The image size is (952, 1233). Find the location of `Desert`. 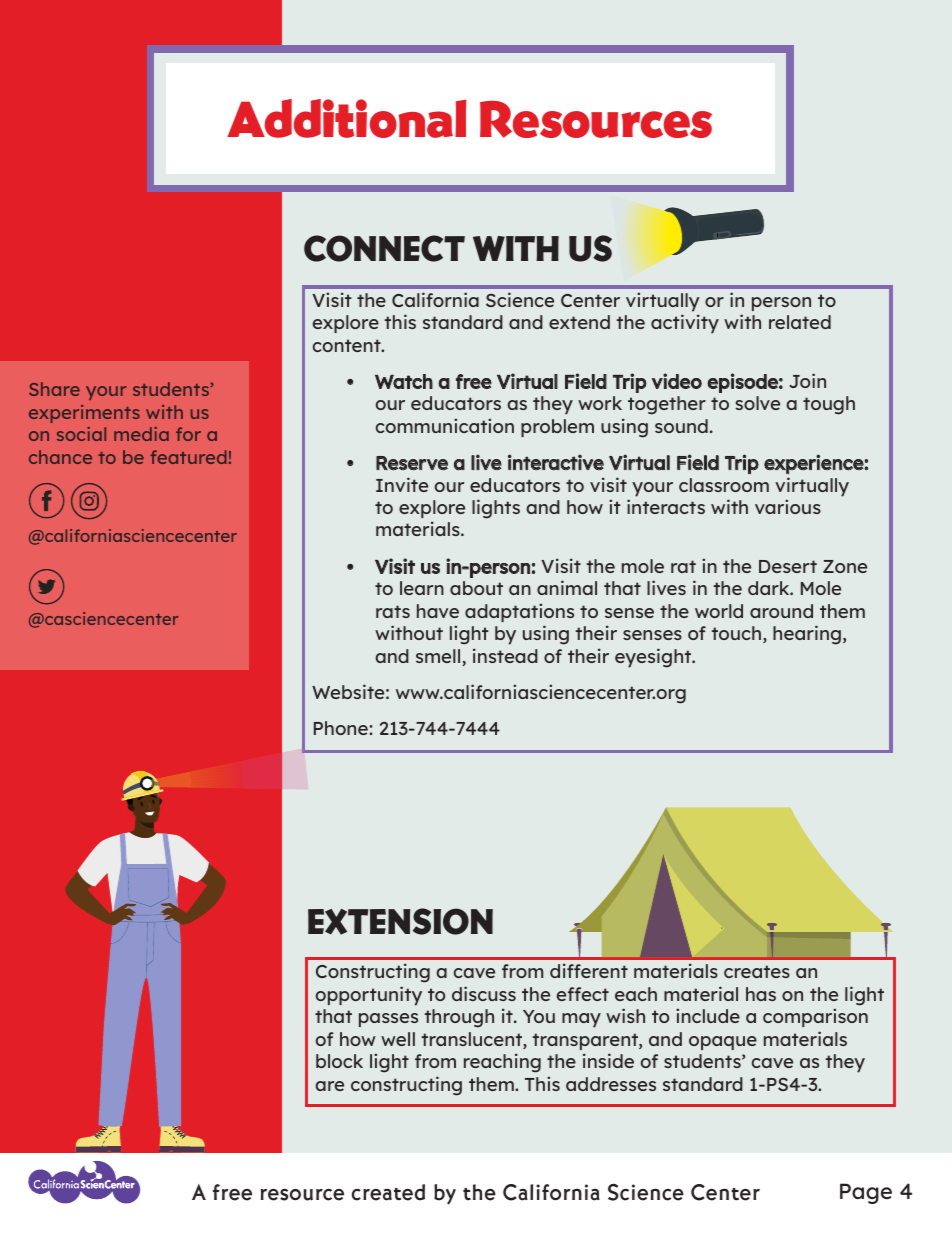

Desert is located at coordinates (788, 566).
